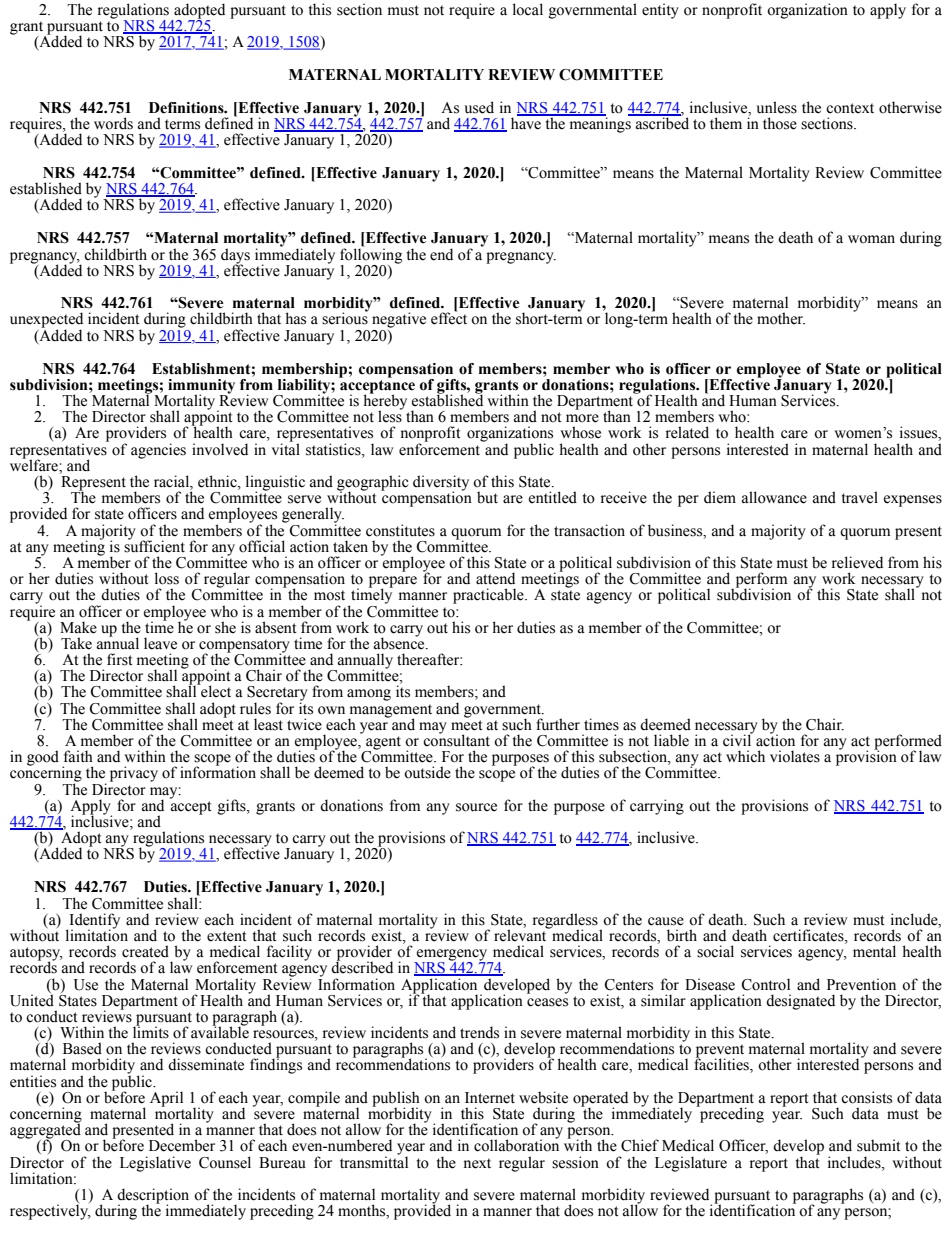 The width and height of the document is (952, 1233). What do you see at coordinates (371, 256) in the document?
I see `following` at bounding box center [371, 256].
